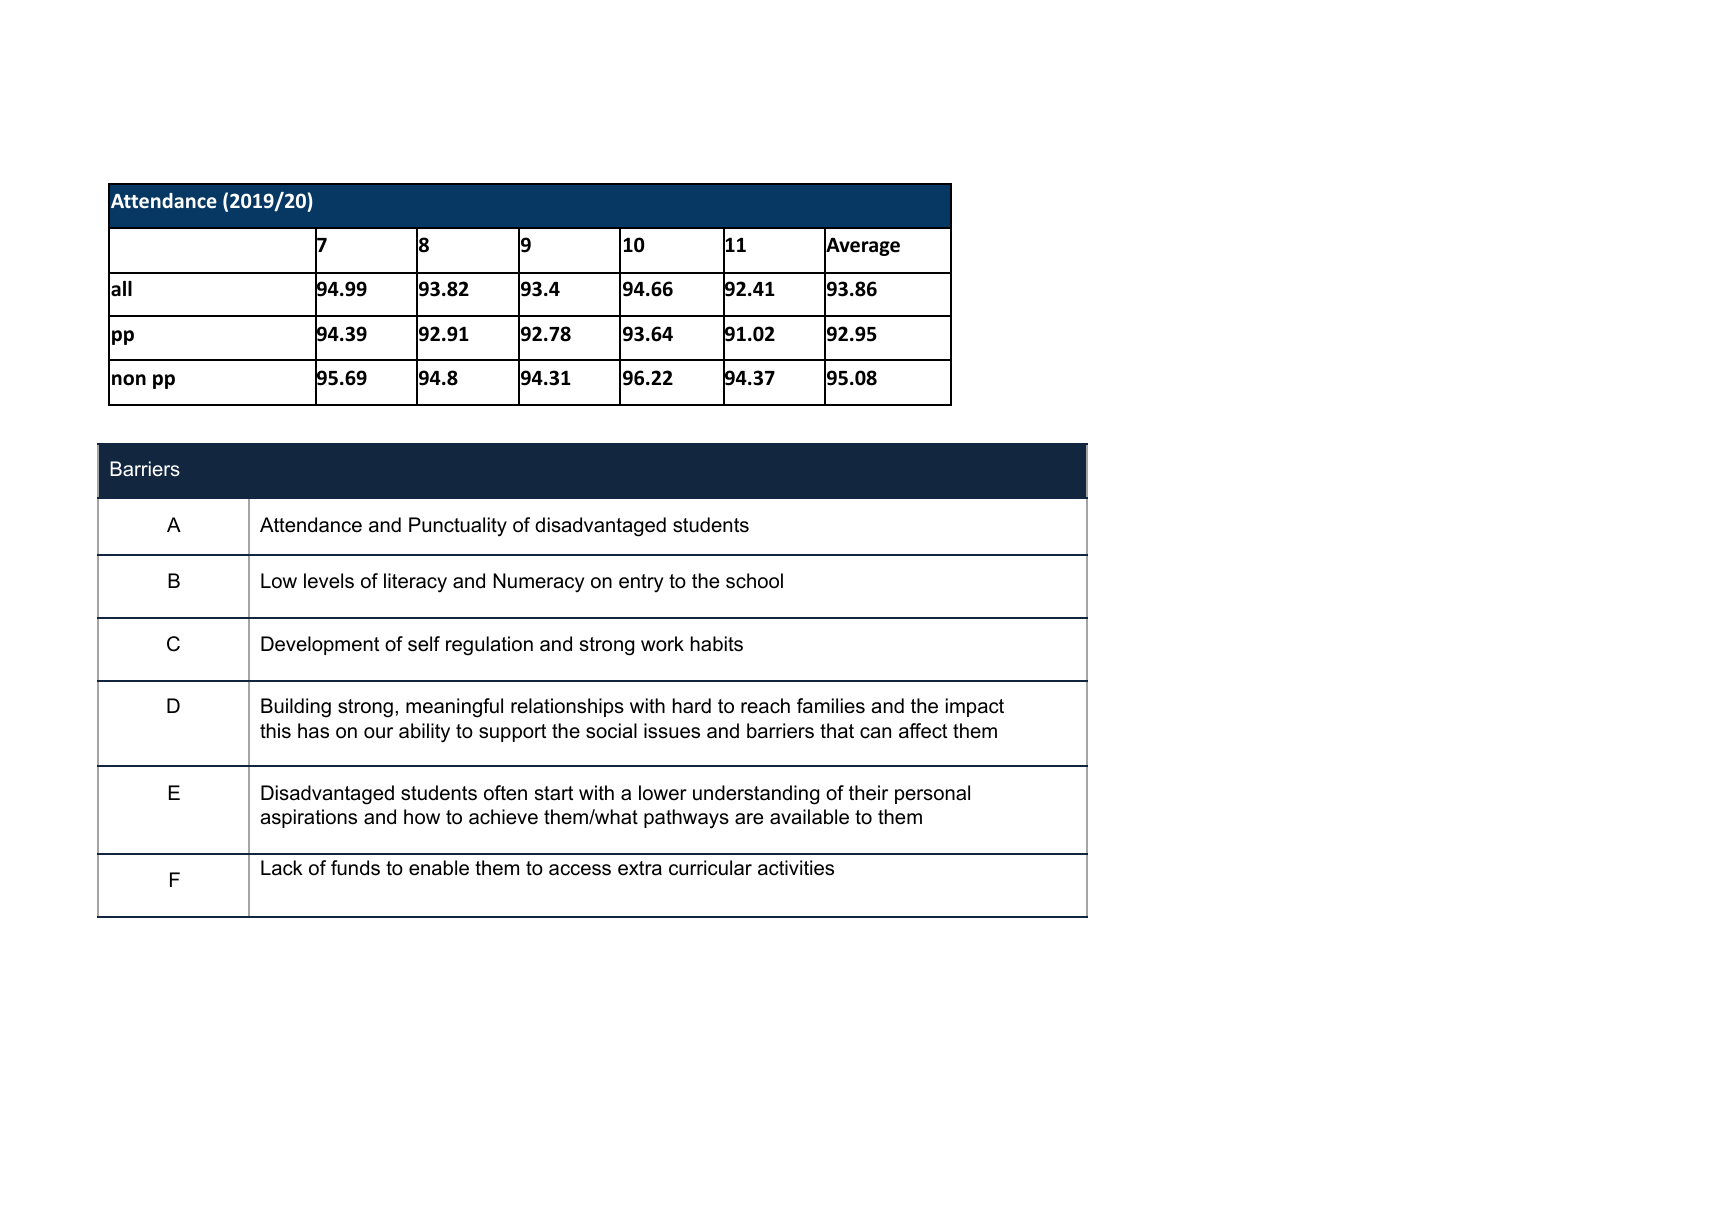  What do you see at coordinates (282, 868) in the screenshot?
I see `Lack` at bounding box center [282, 868].
